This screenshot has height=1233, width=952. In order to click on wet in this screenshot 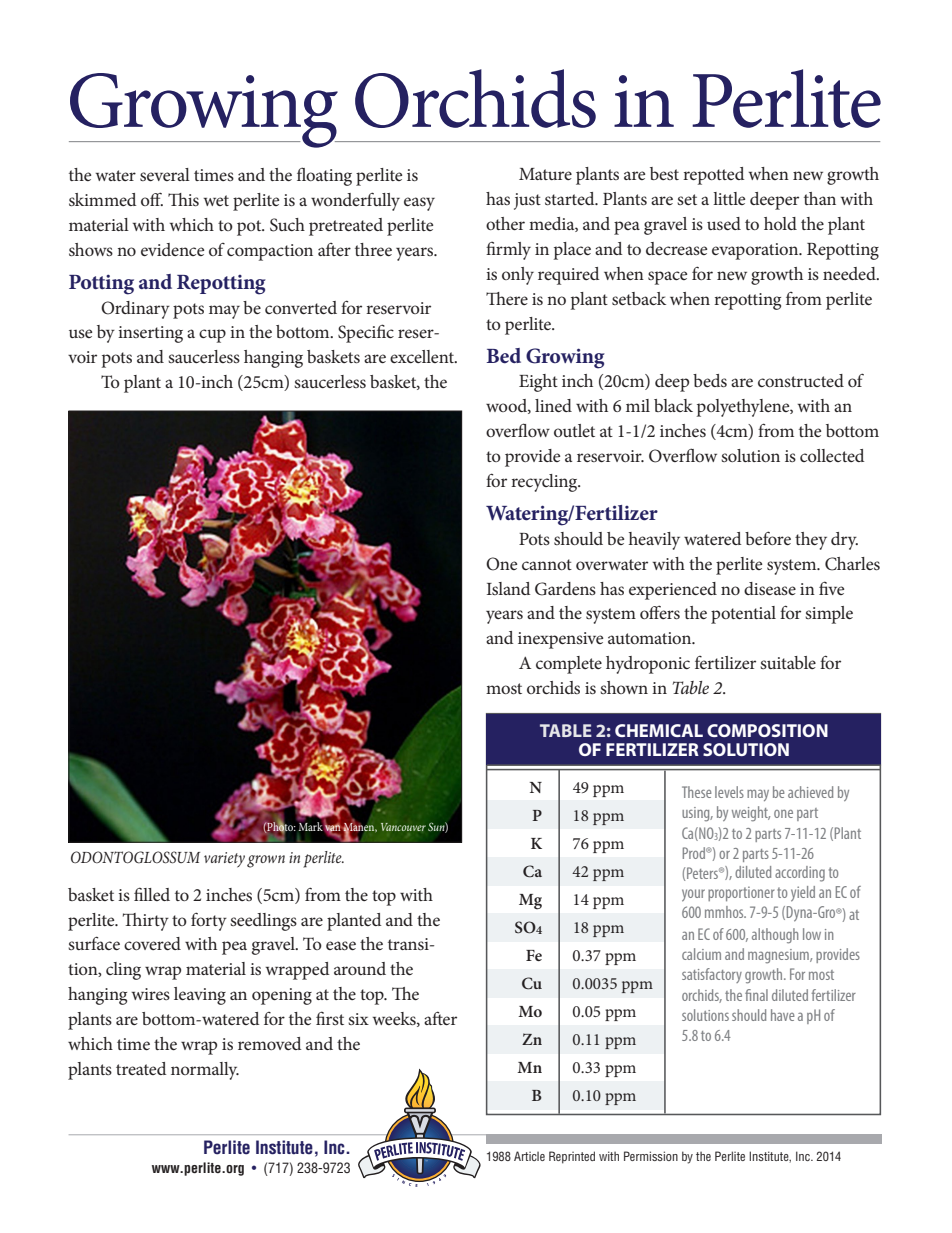, I will do `click(216, 200)`.
